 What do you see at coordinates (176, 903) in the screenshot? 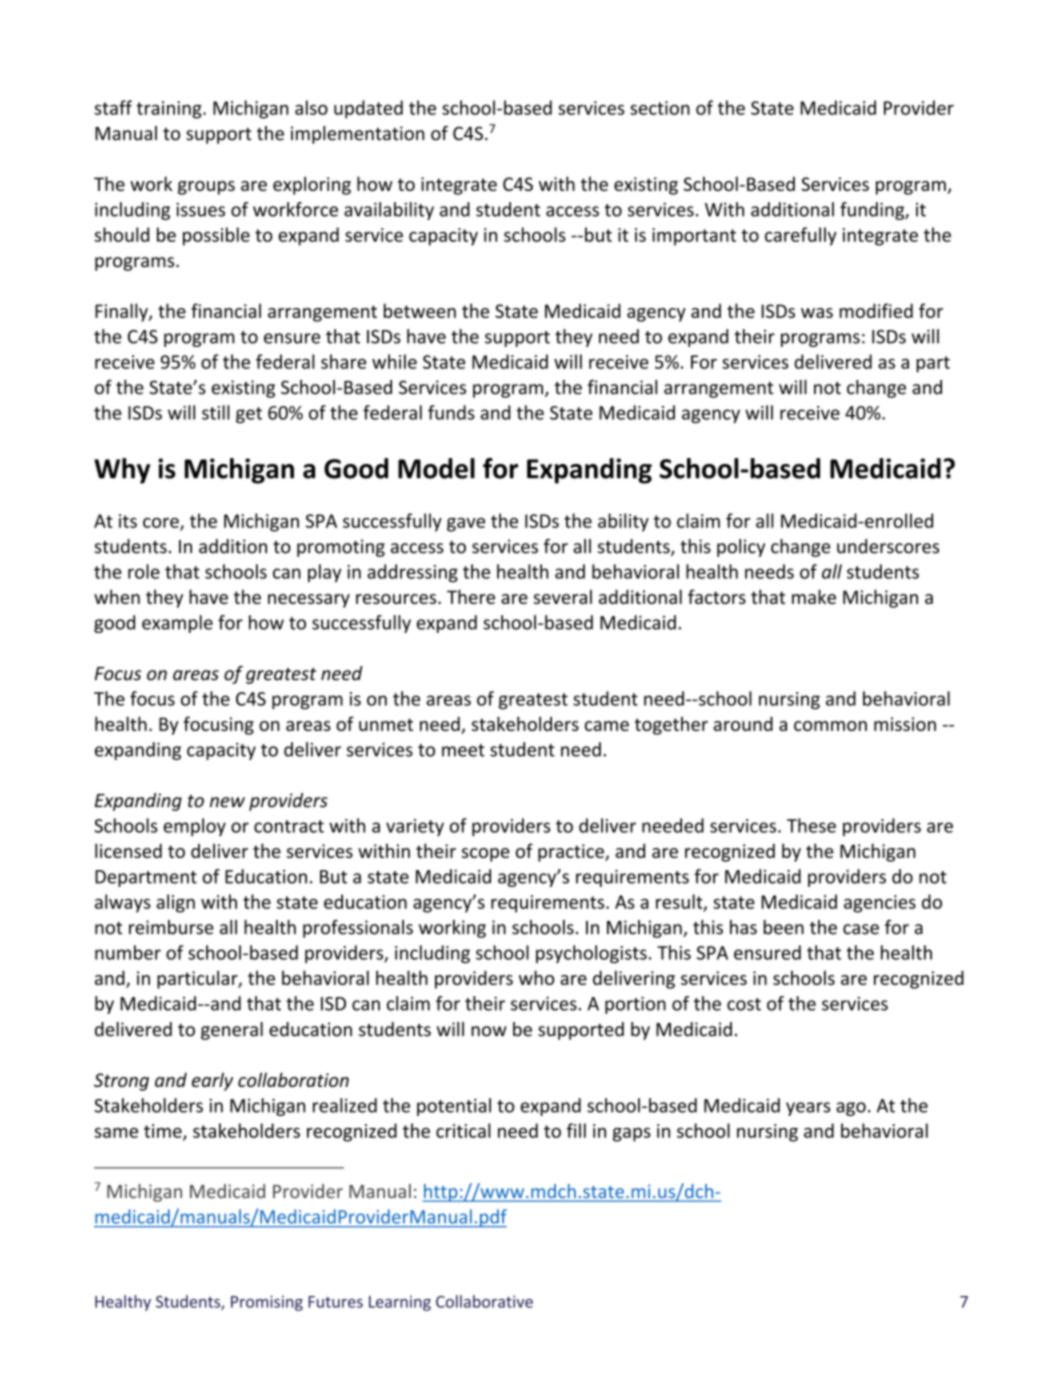
I see `align` at bounding box center [176, 903].
